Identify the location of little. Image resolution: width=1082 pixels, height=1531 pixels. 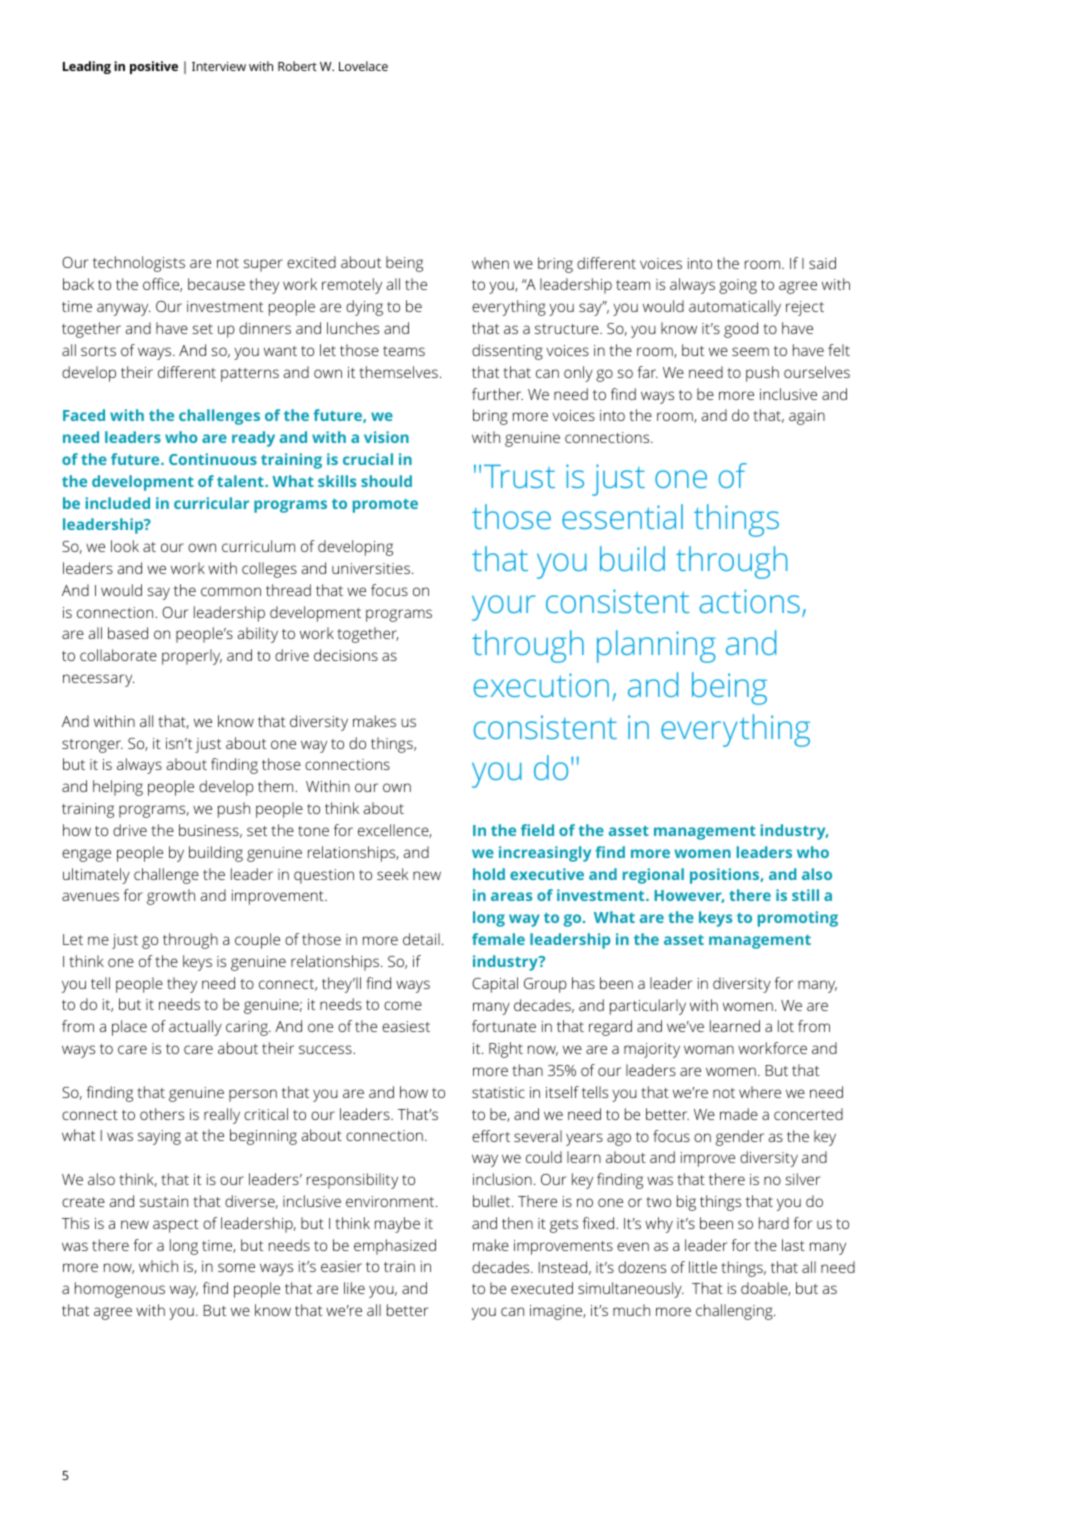
(703, 1267).
